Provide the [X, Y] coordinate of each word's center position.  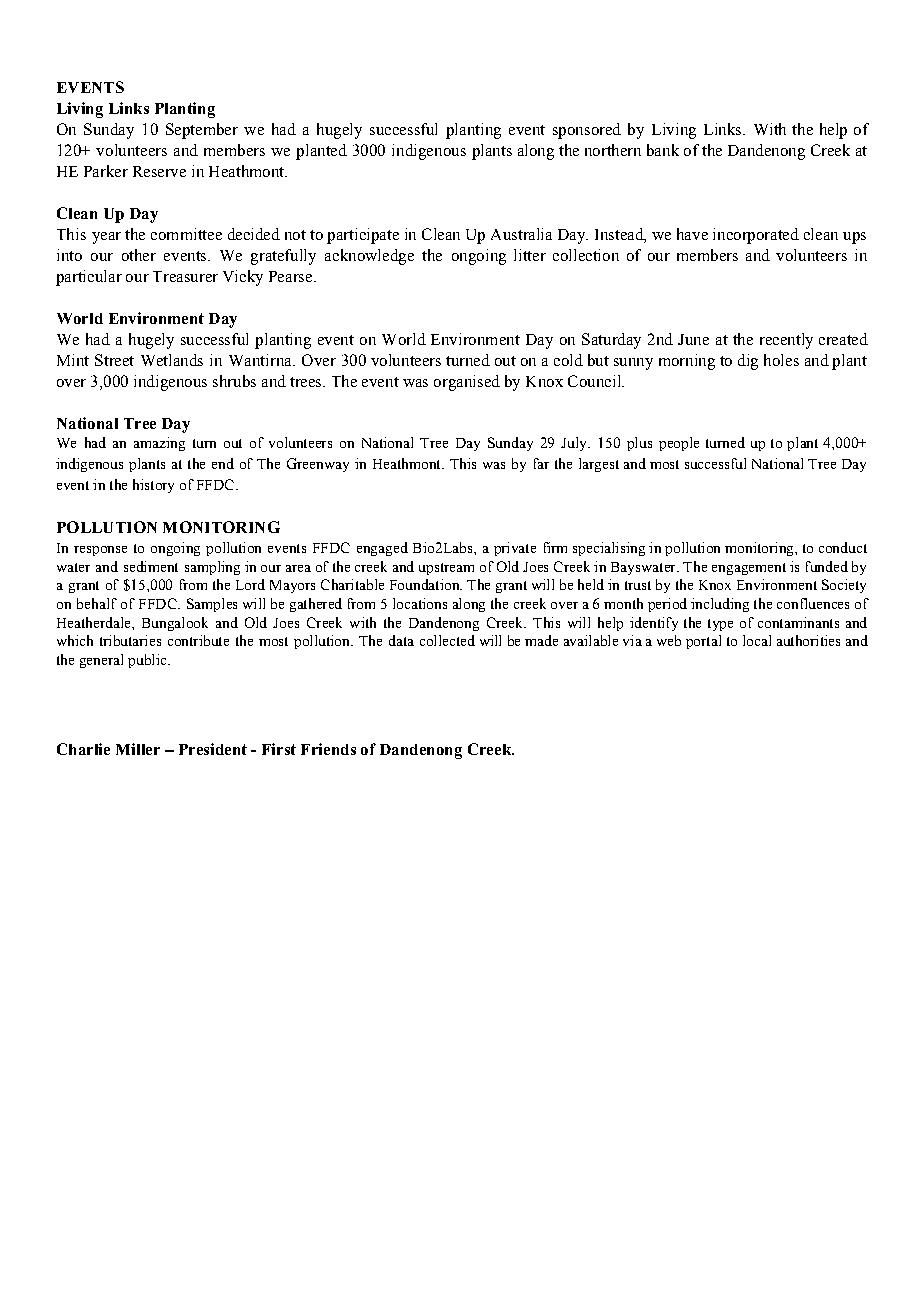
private [515, 549]
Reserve [159, 171]
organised [467, 383]
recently [786, 341]
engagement [749, 569]
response [100, 551]
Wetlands [172, 360]
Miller [138, 749]
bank [663, 150]
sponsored [587, 131]
